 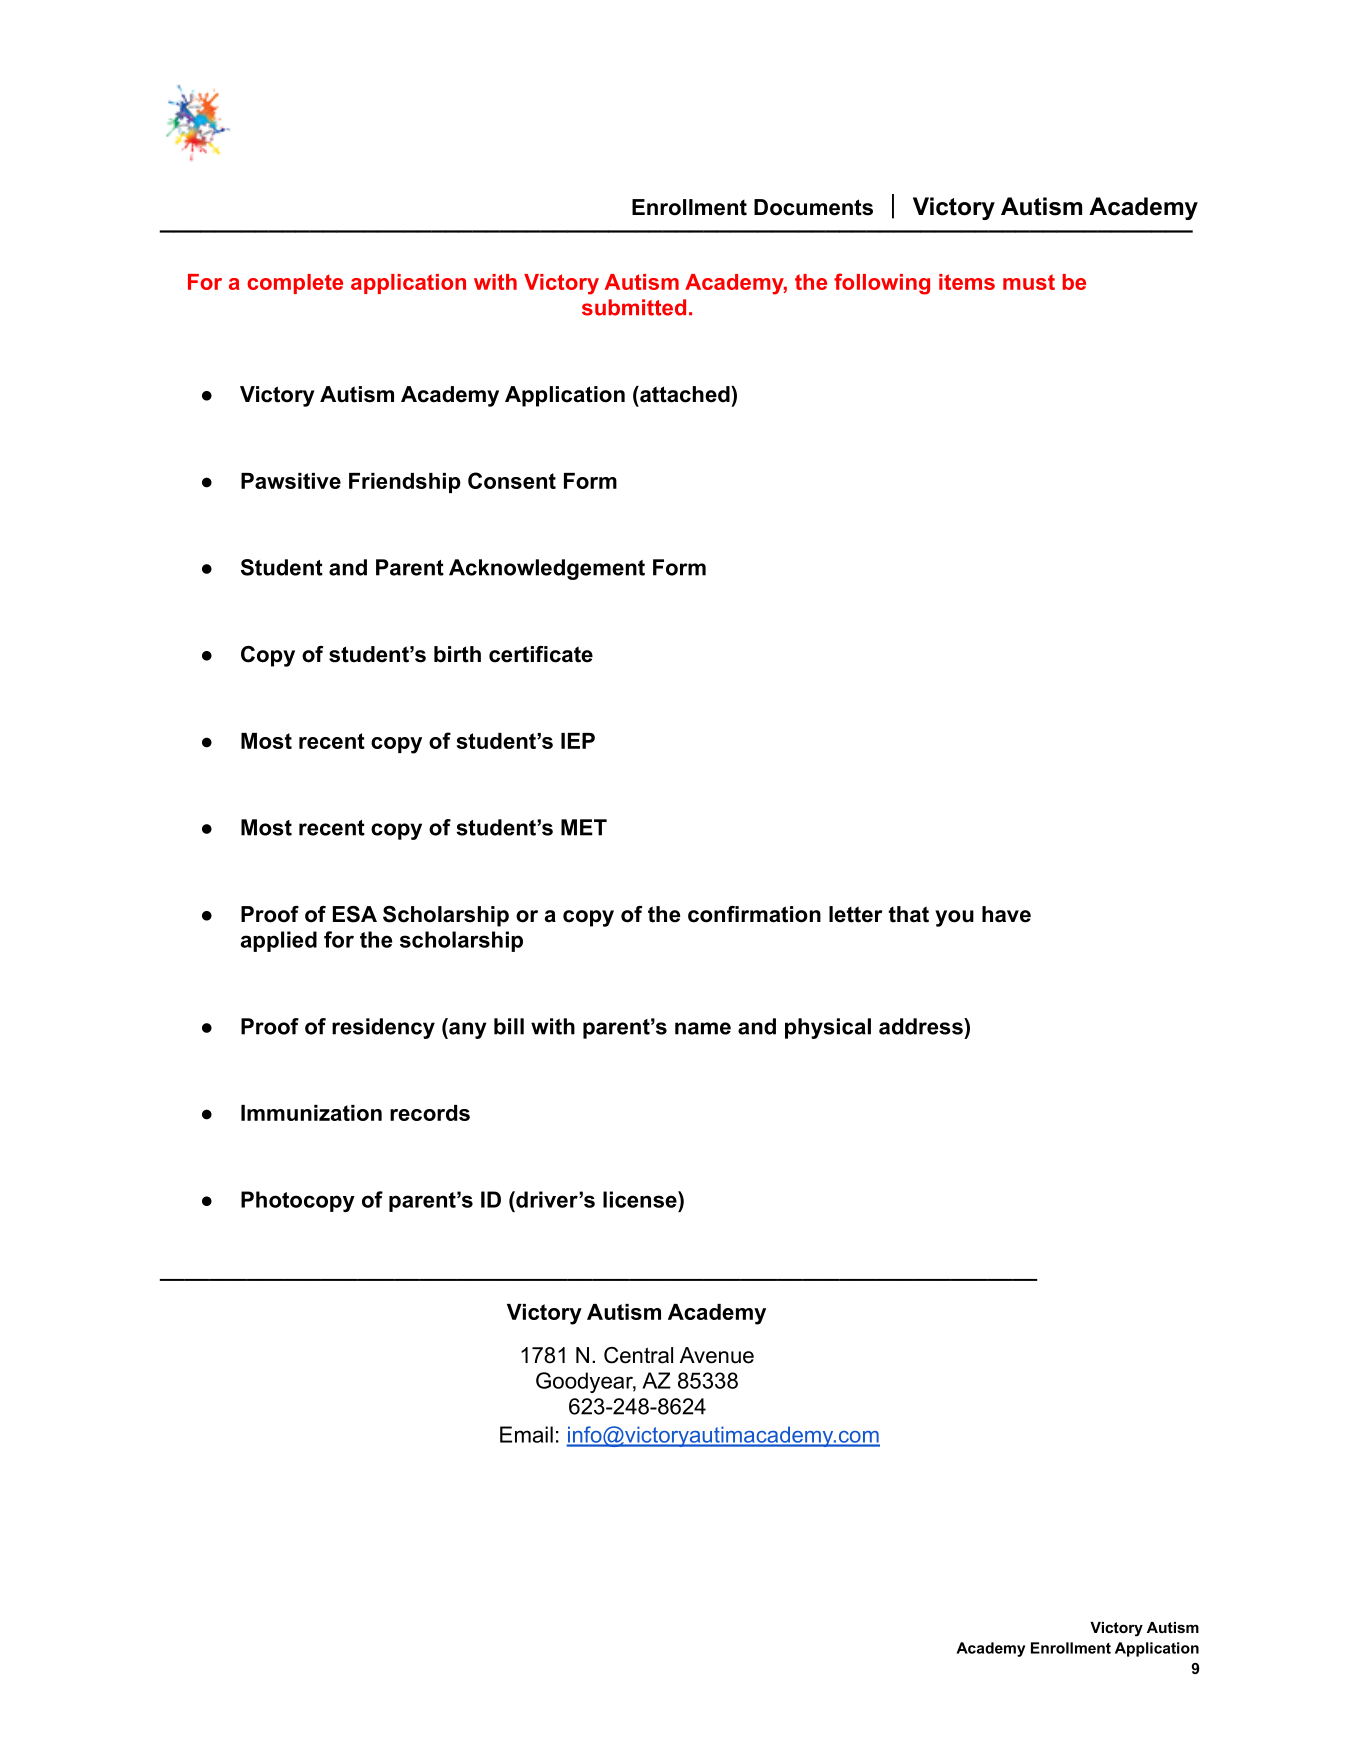 I want to click on confirmation, so click(x=754, y=914).
